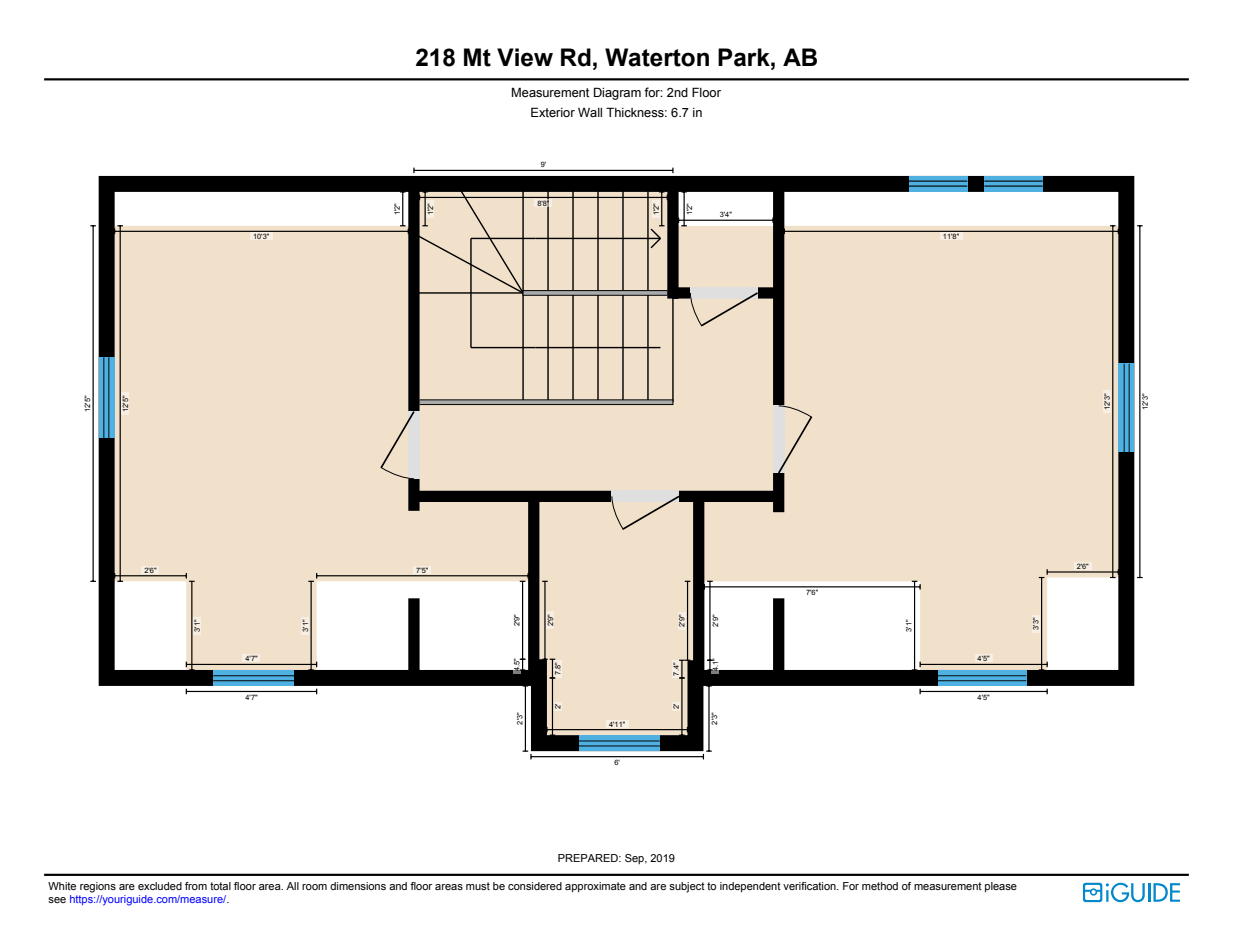 Image resolution: width=1233 pixels, height=952 pixels. I want to click on Wall, so click(590, 112).
